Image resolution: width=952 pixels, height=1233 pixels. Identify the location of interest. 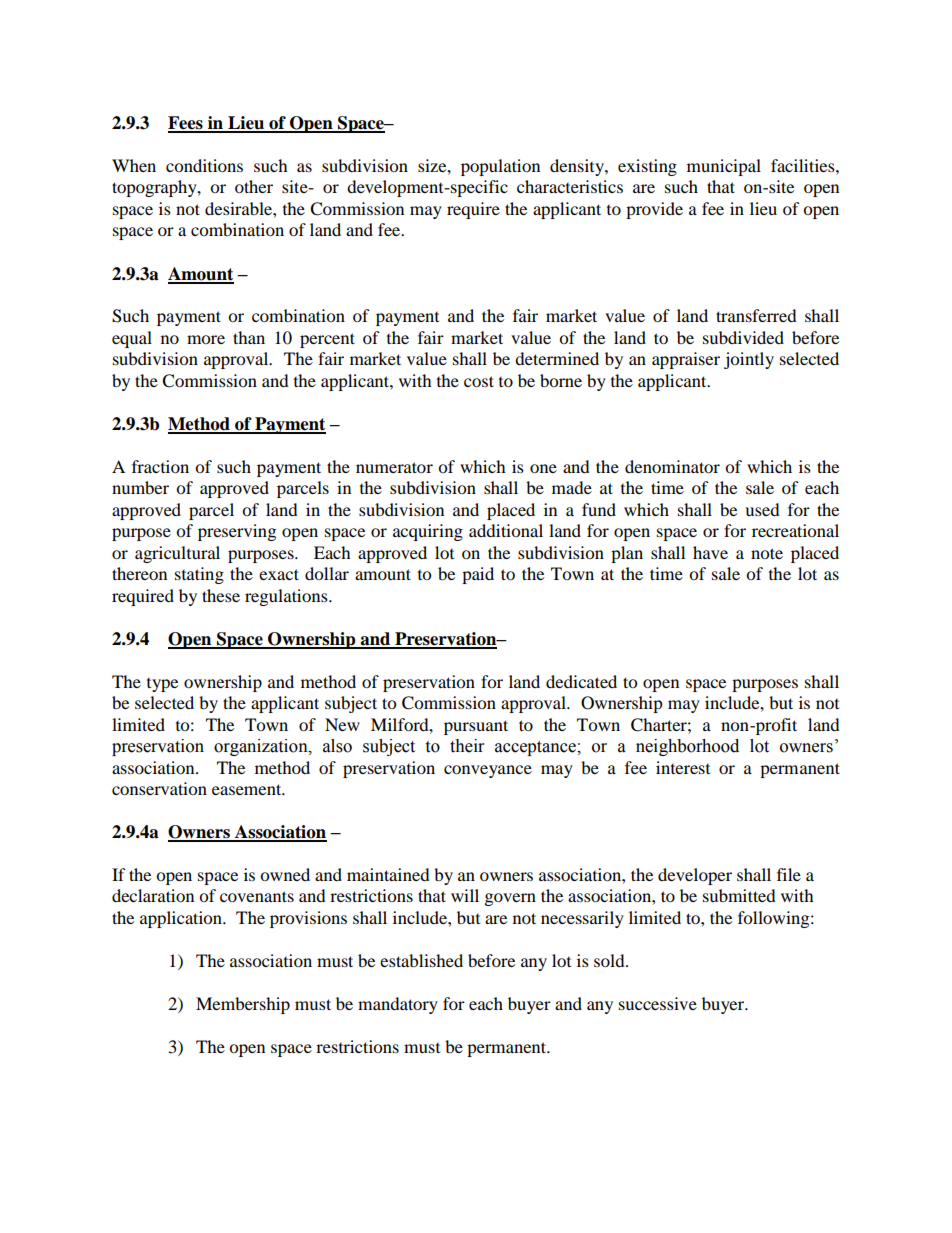
(683, 767).
